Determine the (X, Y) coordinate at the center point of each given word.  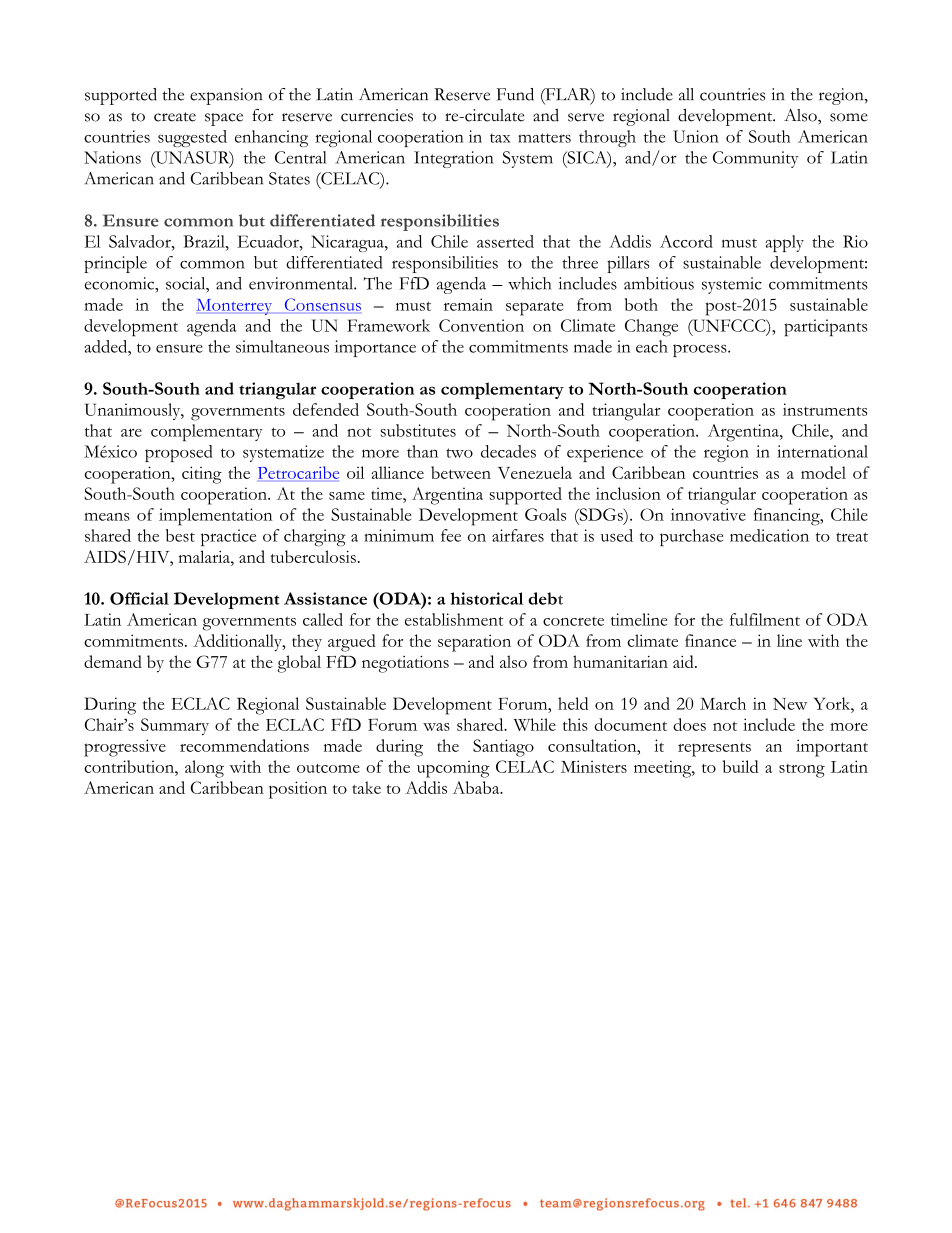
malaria (205, 556)
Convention (481, 325)
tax (500, 138)
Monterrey (234, 307)
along (204, 769)
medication (769, 535)
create (175, 117)
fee (451, 535)
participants (825, 328)
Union (696, 136)
